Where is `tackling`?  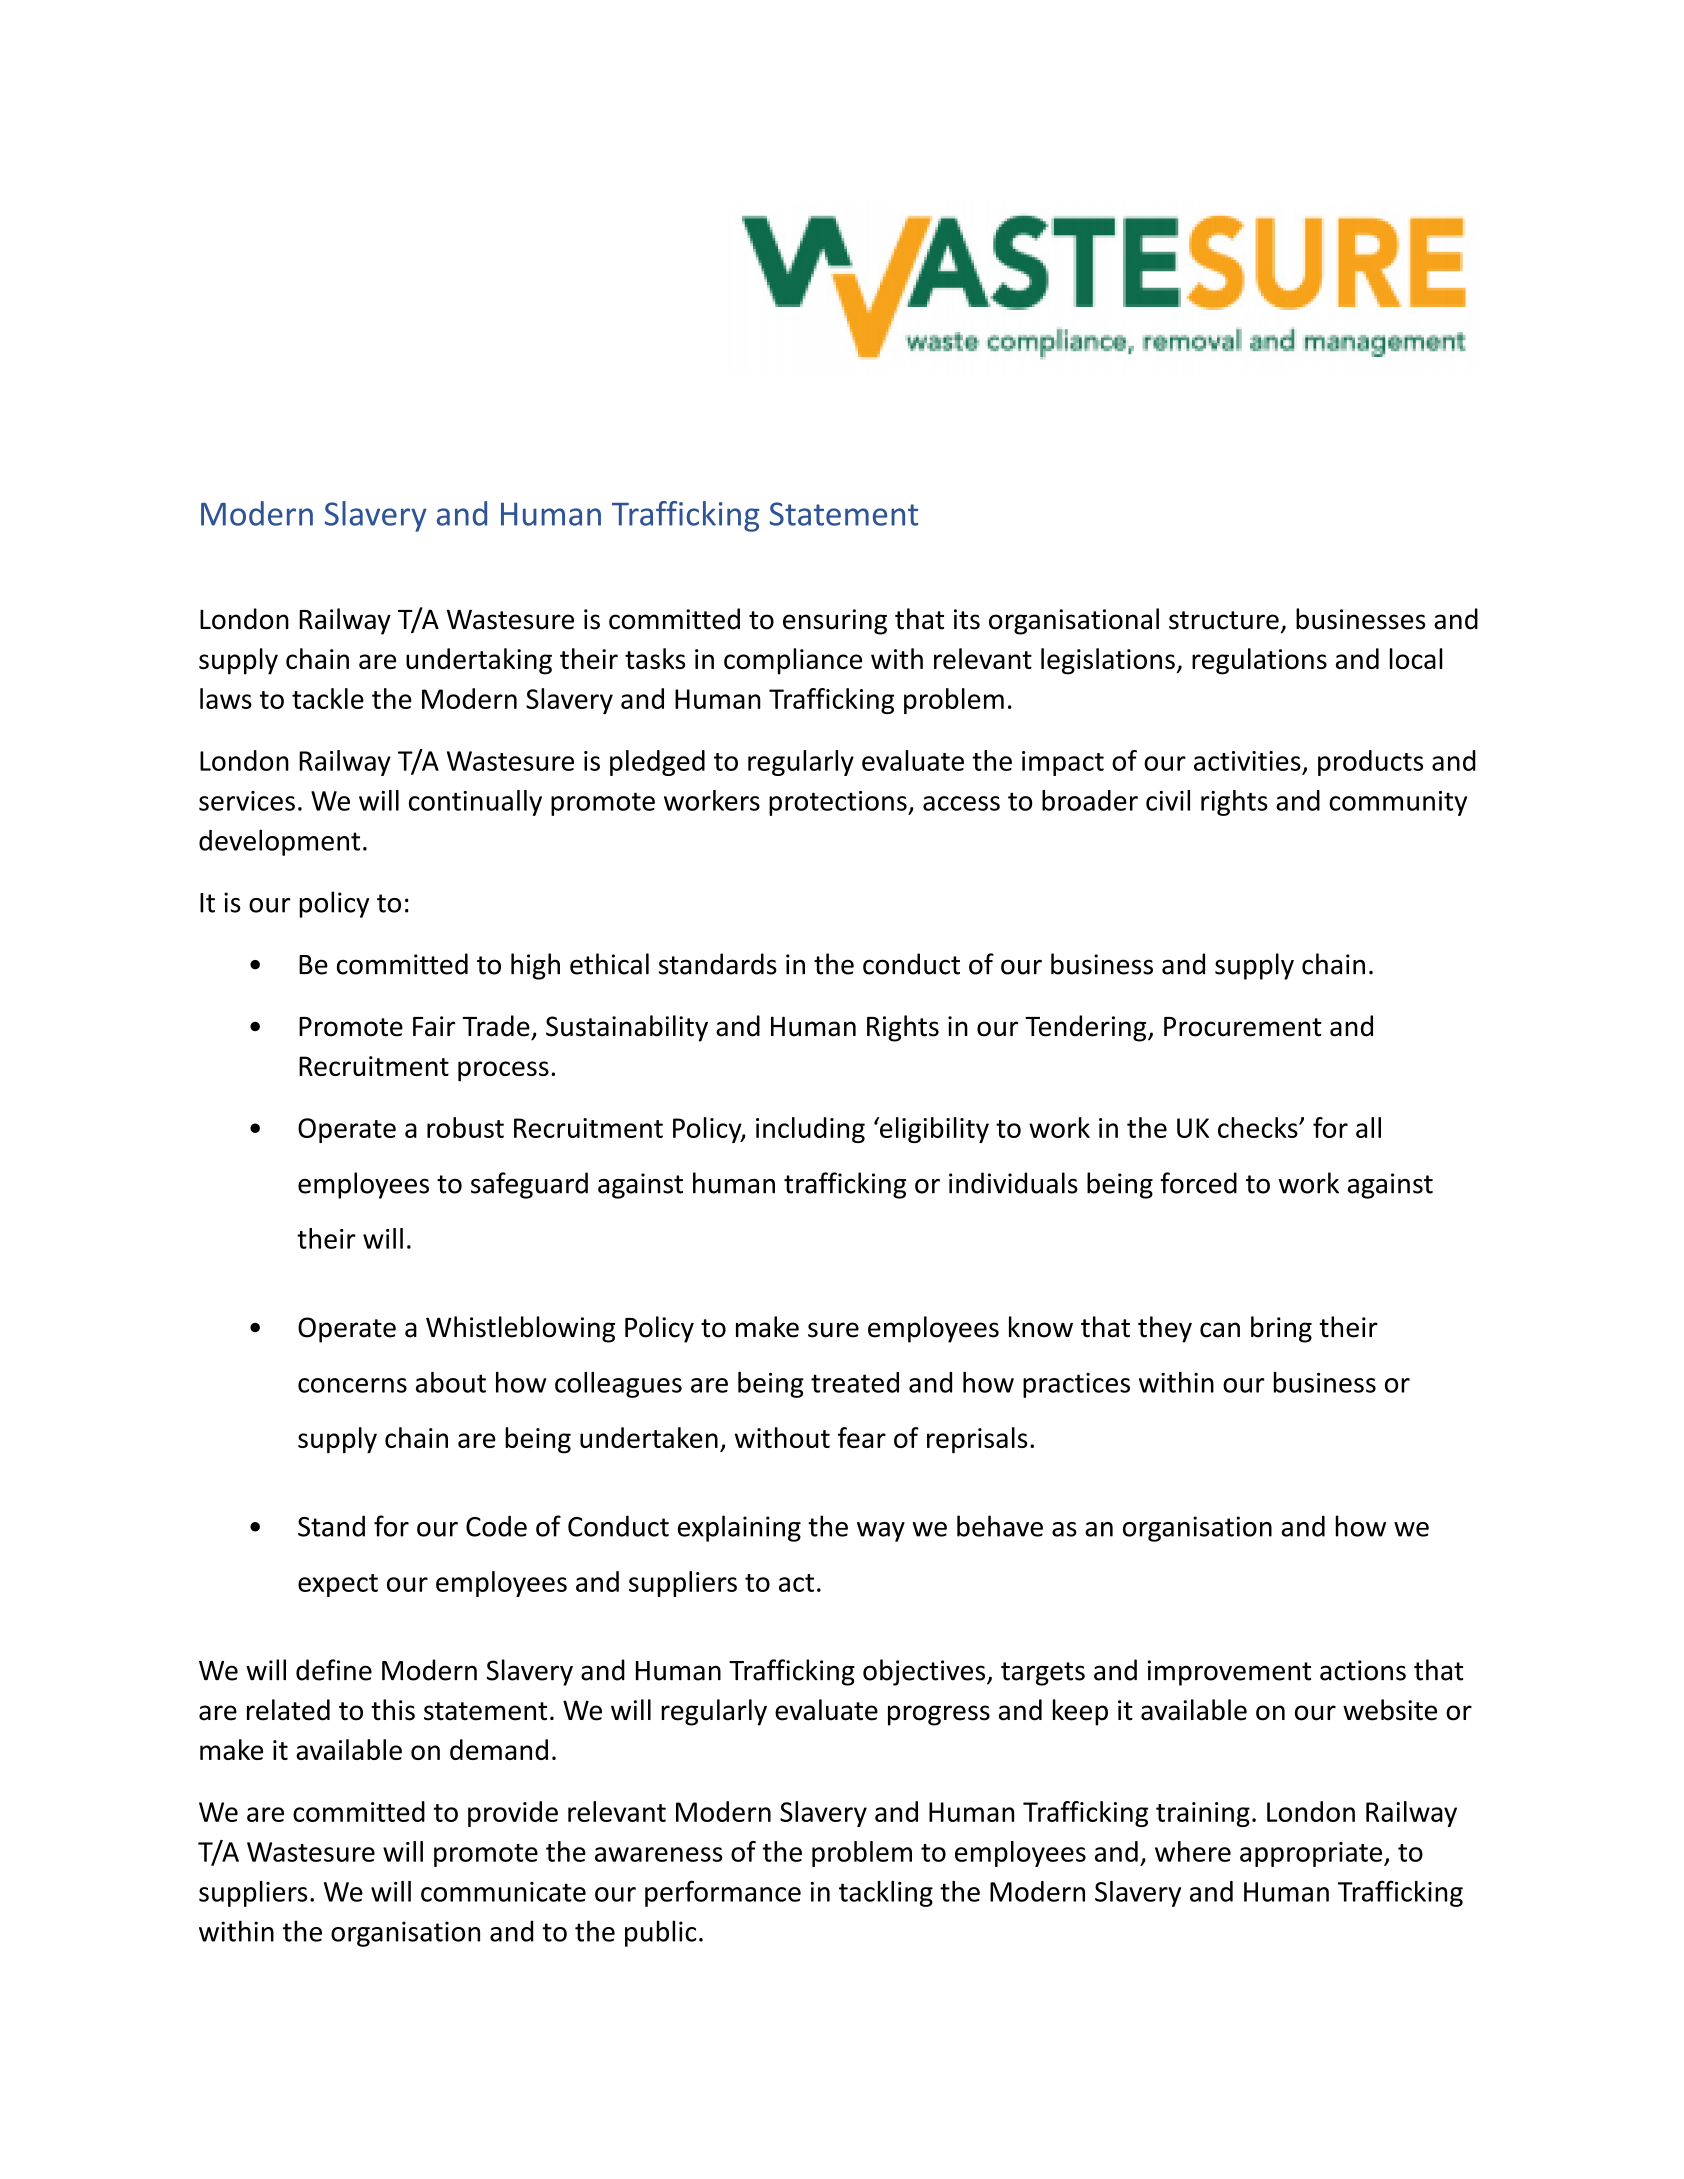 tackling is located at coordinates (886, 1894).
